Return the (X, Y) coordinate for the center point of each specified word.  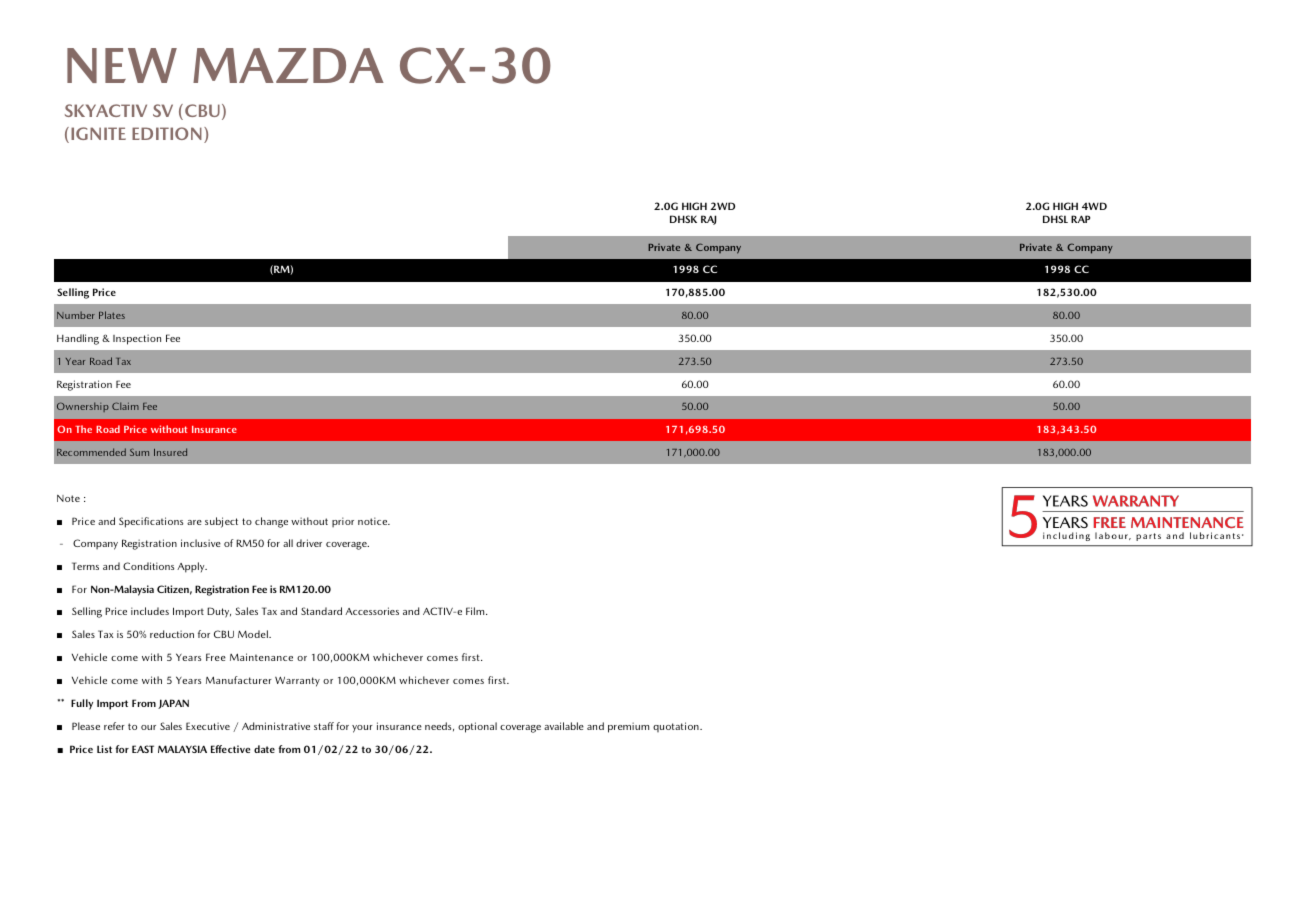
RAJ (708, 220)
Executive (208, 726)
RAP (1080, 219)
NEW (122, 65)
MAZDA (288, 65)
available (564, 726)
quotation (677, 727)
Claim (125, 406)
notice (374, 521)
